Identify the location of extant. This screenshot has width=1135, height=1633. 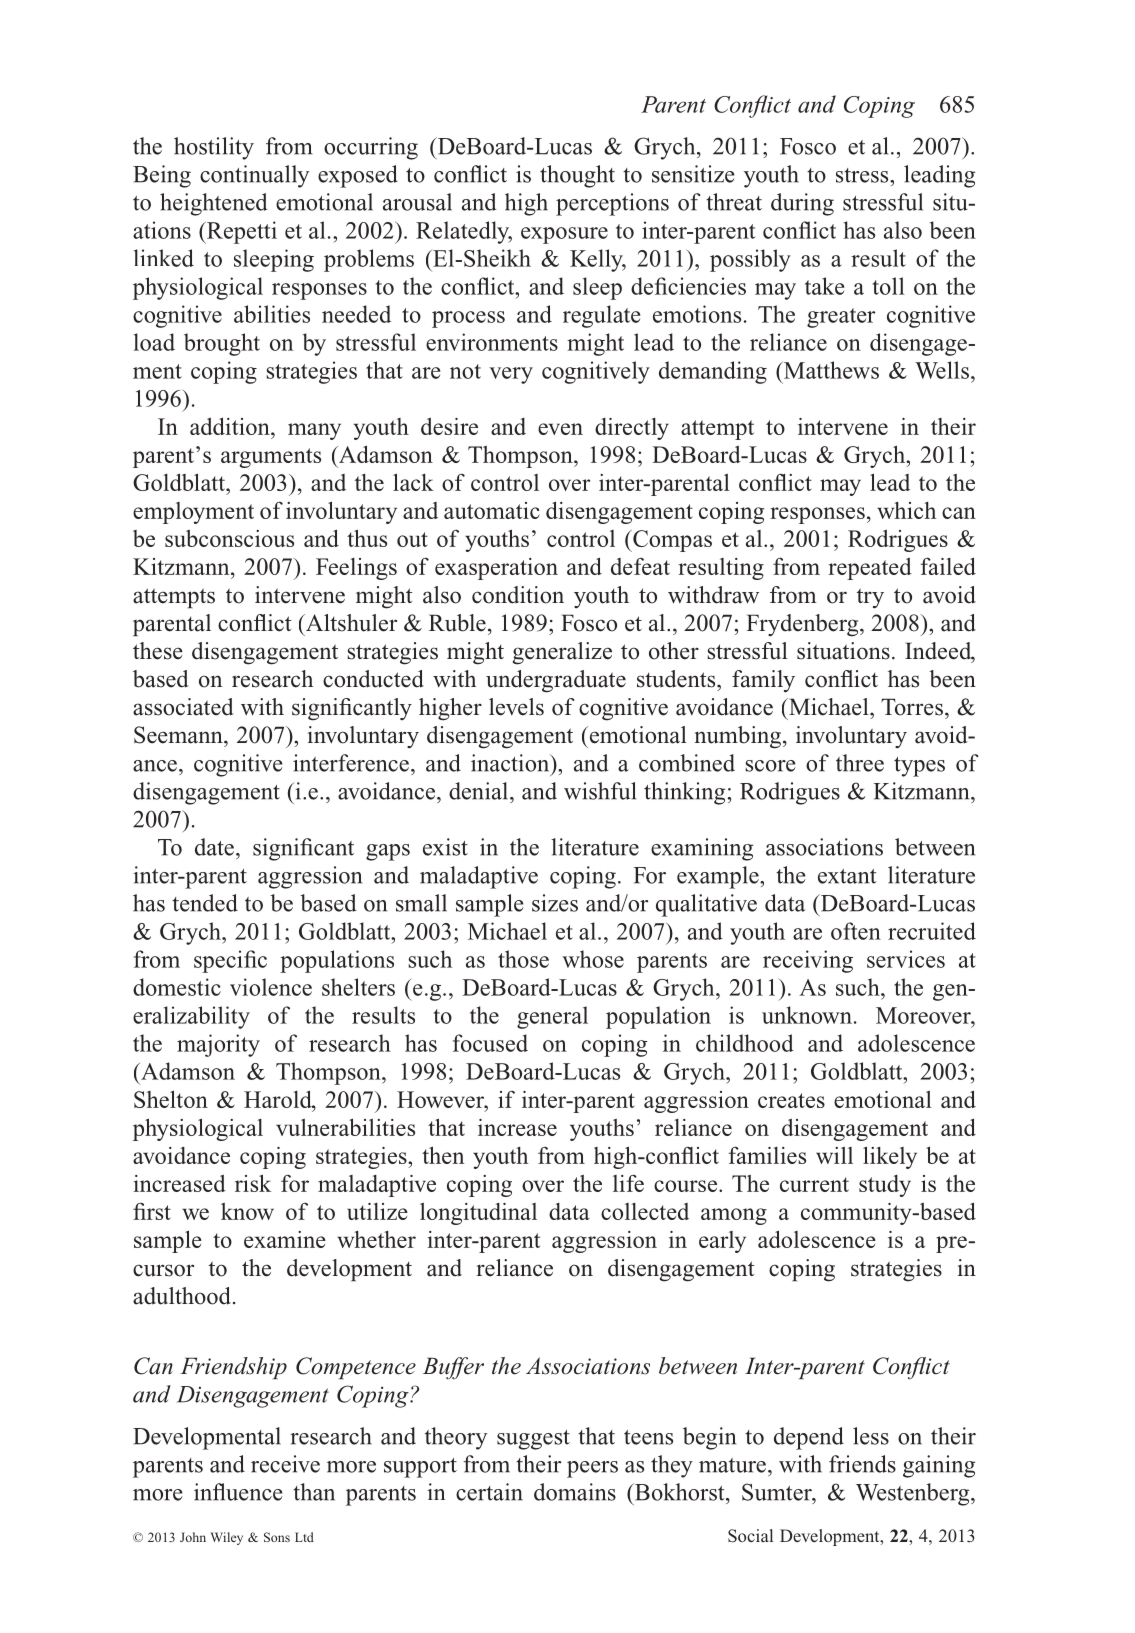
(847, 876).
